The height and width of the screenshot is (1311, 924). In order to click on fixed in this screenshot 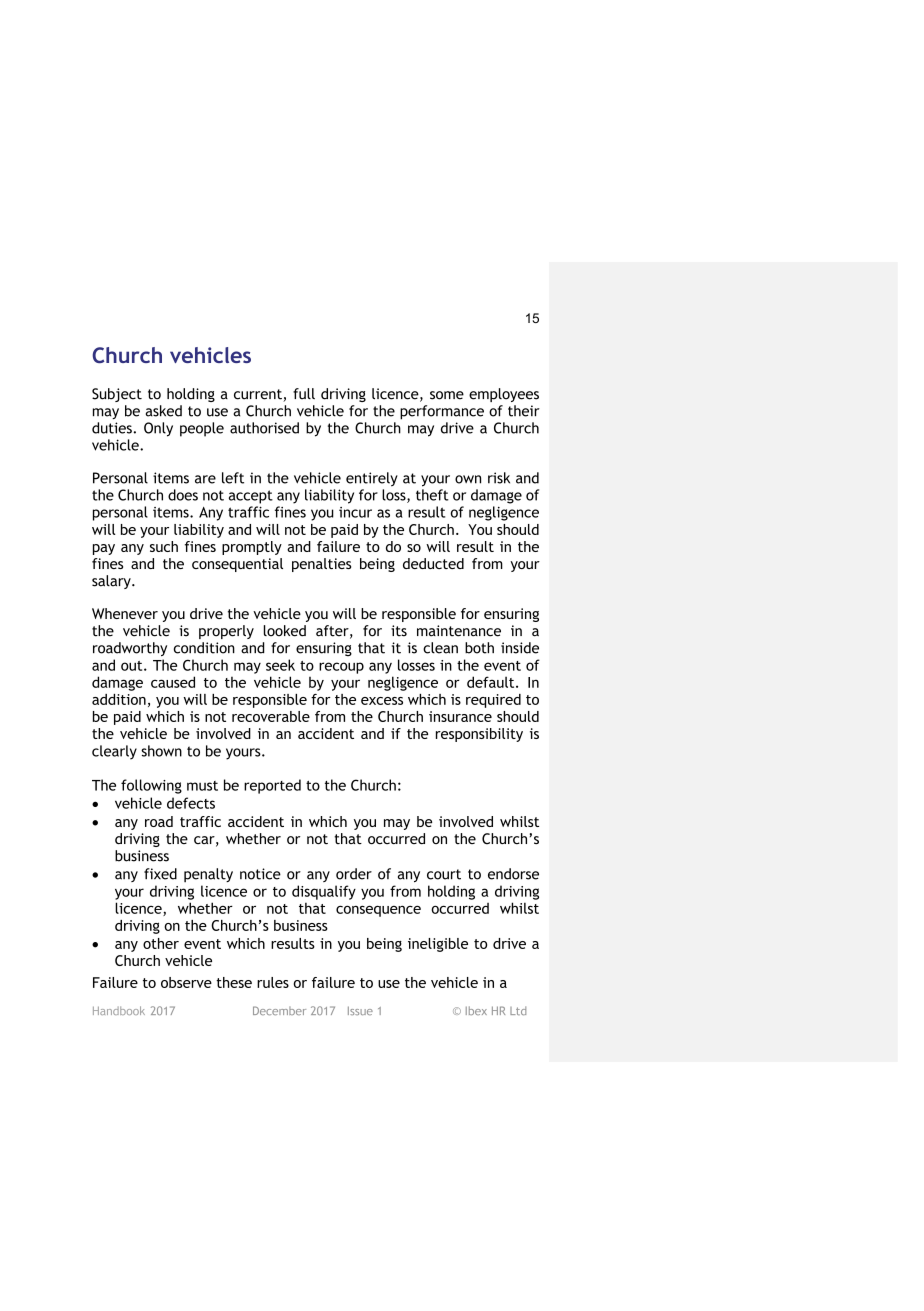, I will do `click(160, 874)`.
